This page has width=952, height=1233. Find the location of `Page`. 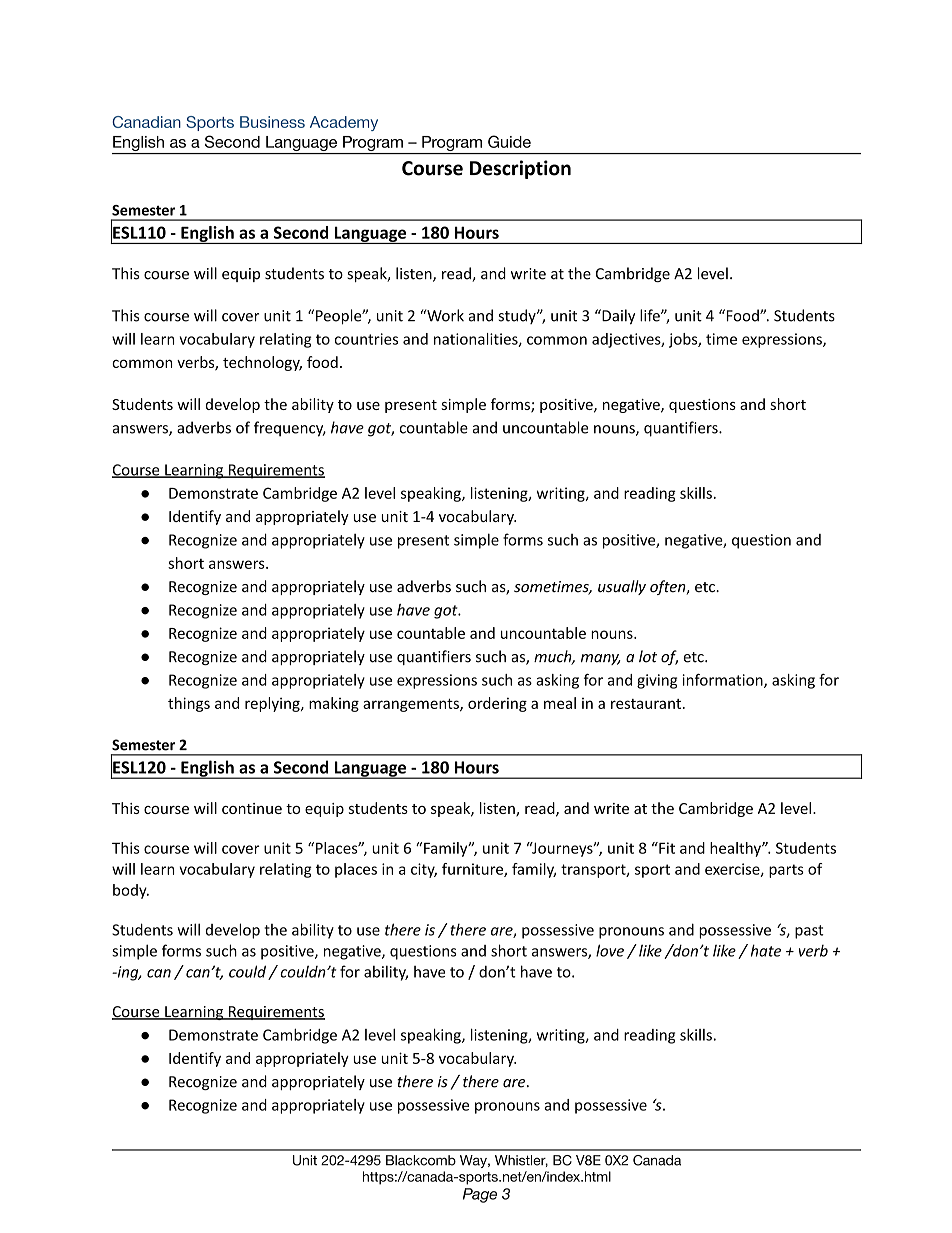

Page is located at coordinates (480, 1195).
